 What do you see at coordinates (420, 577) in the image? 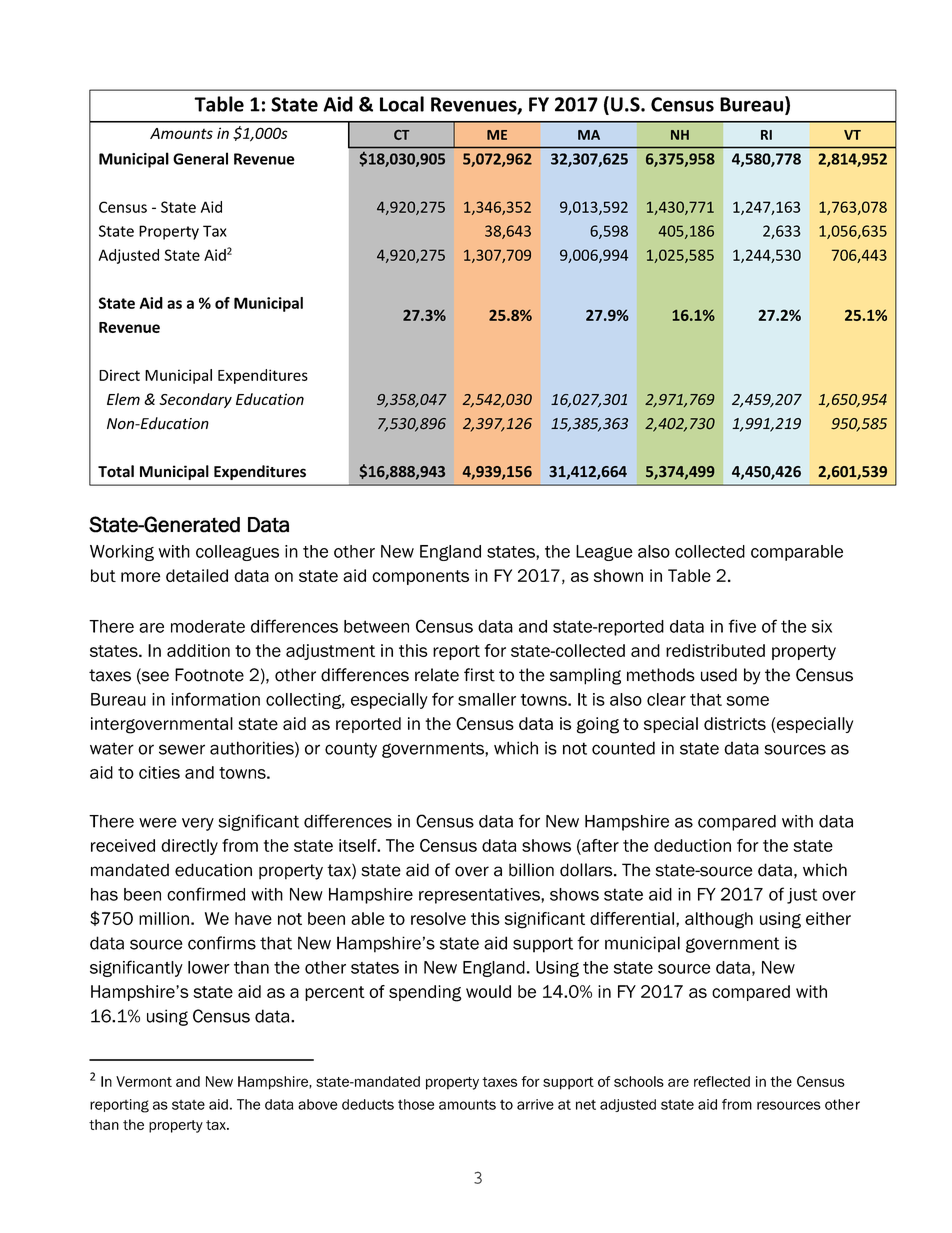
I see `components` at bounding box center [420, 577].
